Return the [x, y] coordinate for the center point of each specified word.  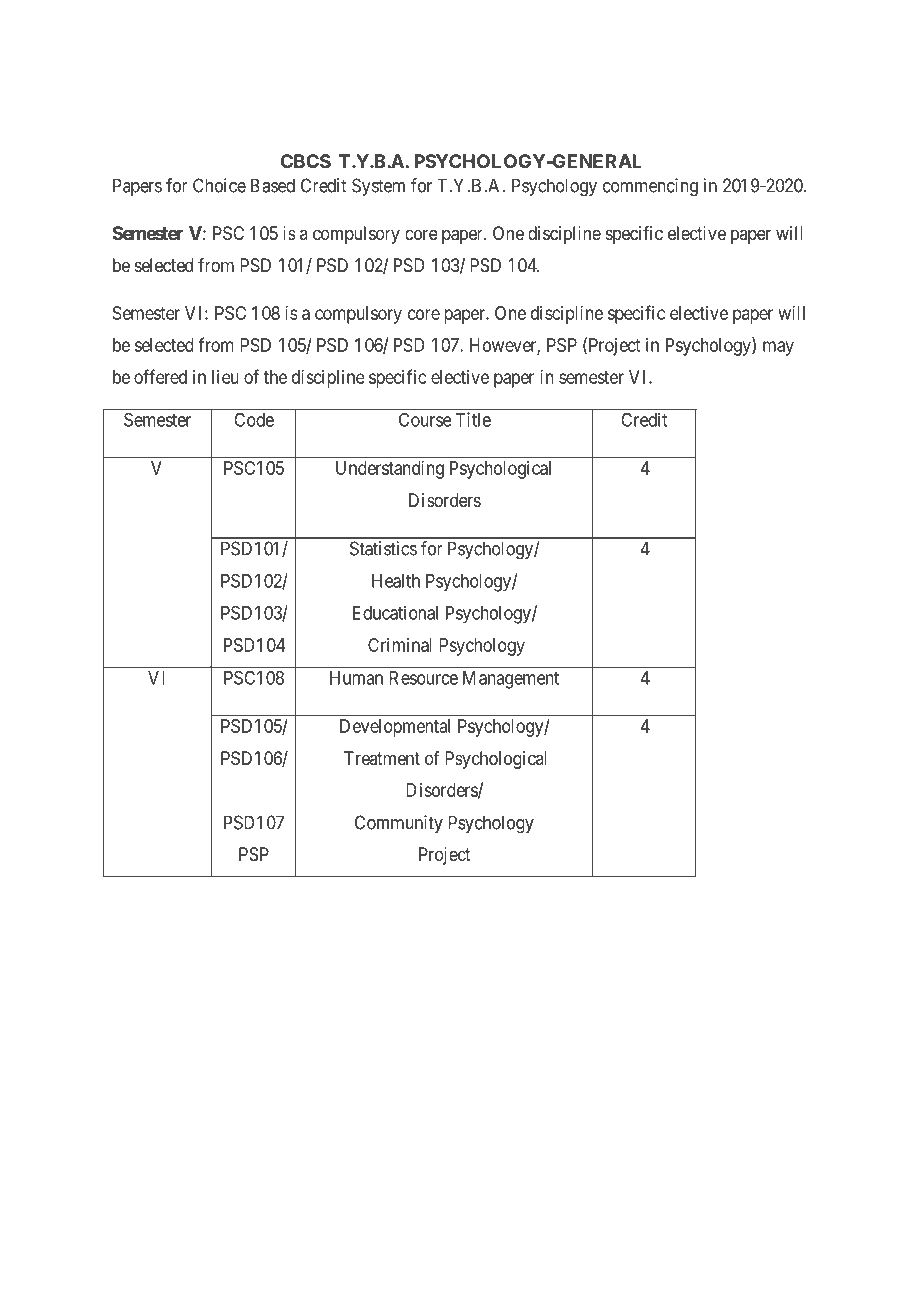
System [378, 187]
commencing [650, 187]
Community [399, 824]
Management [511, 680]
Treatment [382, 758]
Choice [219, 185]
